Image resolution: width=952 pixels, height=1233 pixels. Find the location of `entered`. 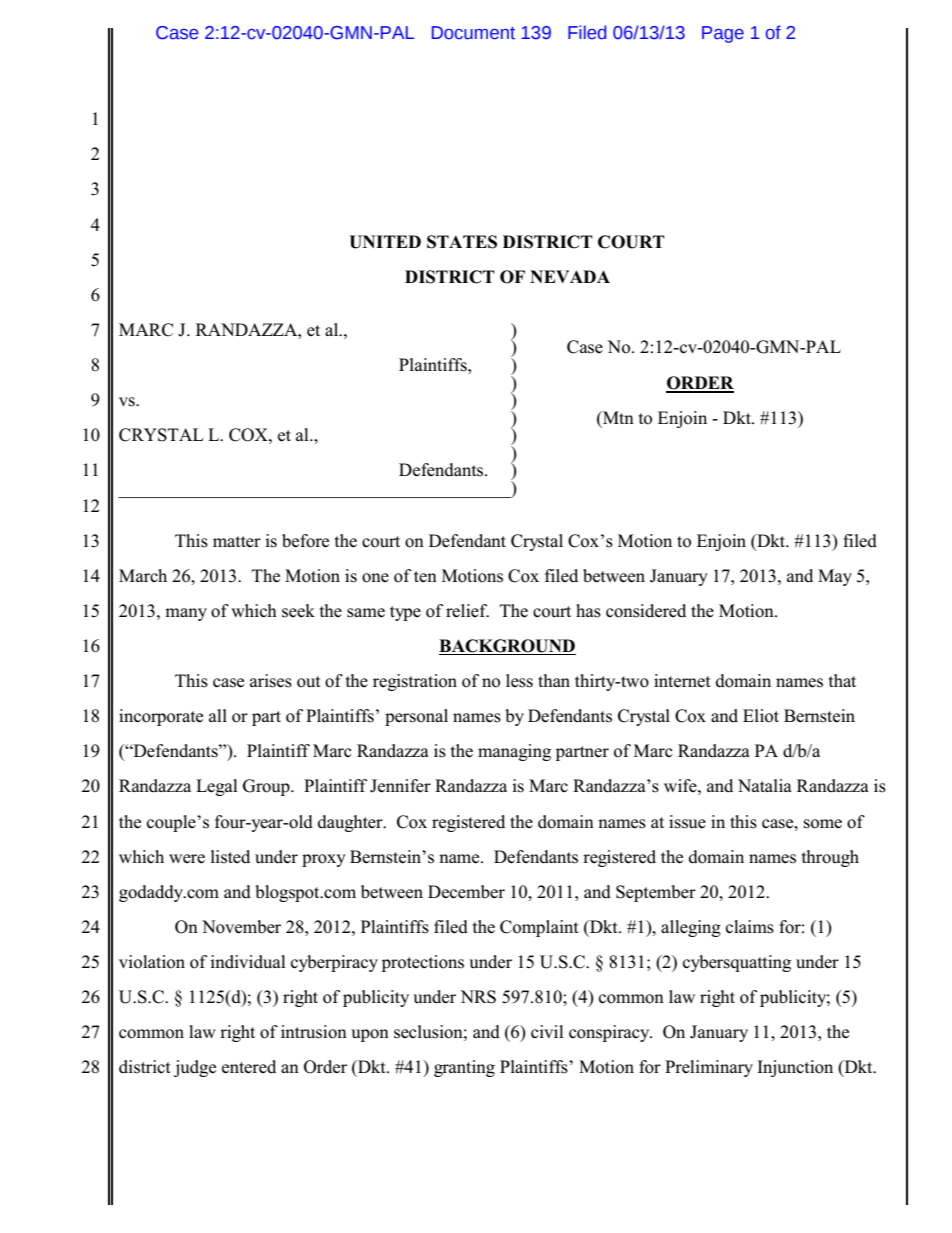

entered is located at coordinates (249, 1067).
